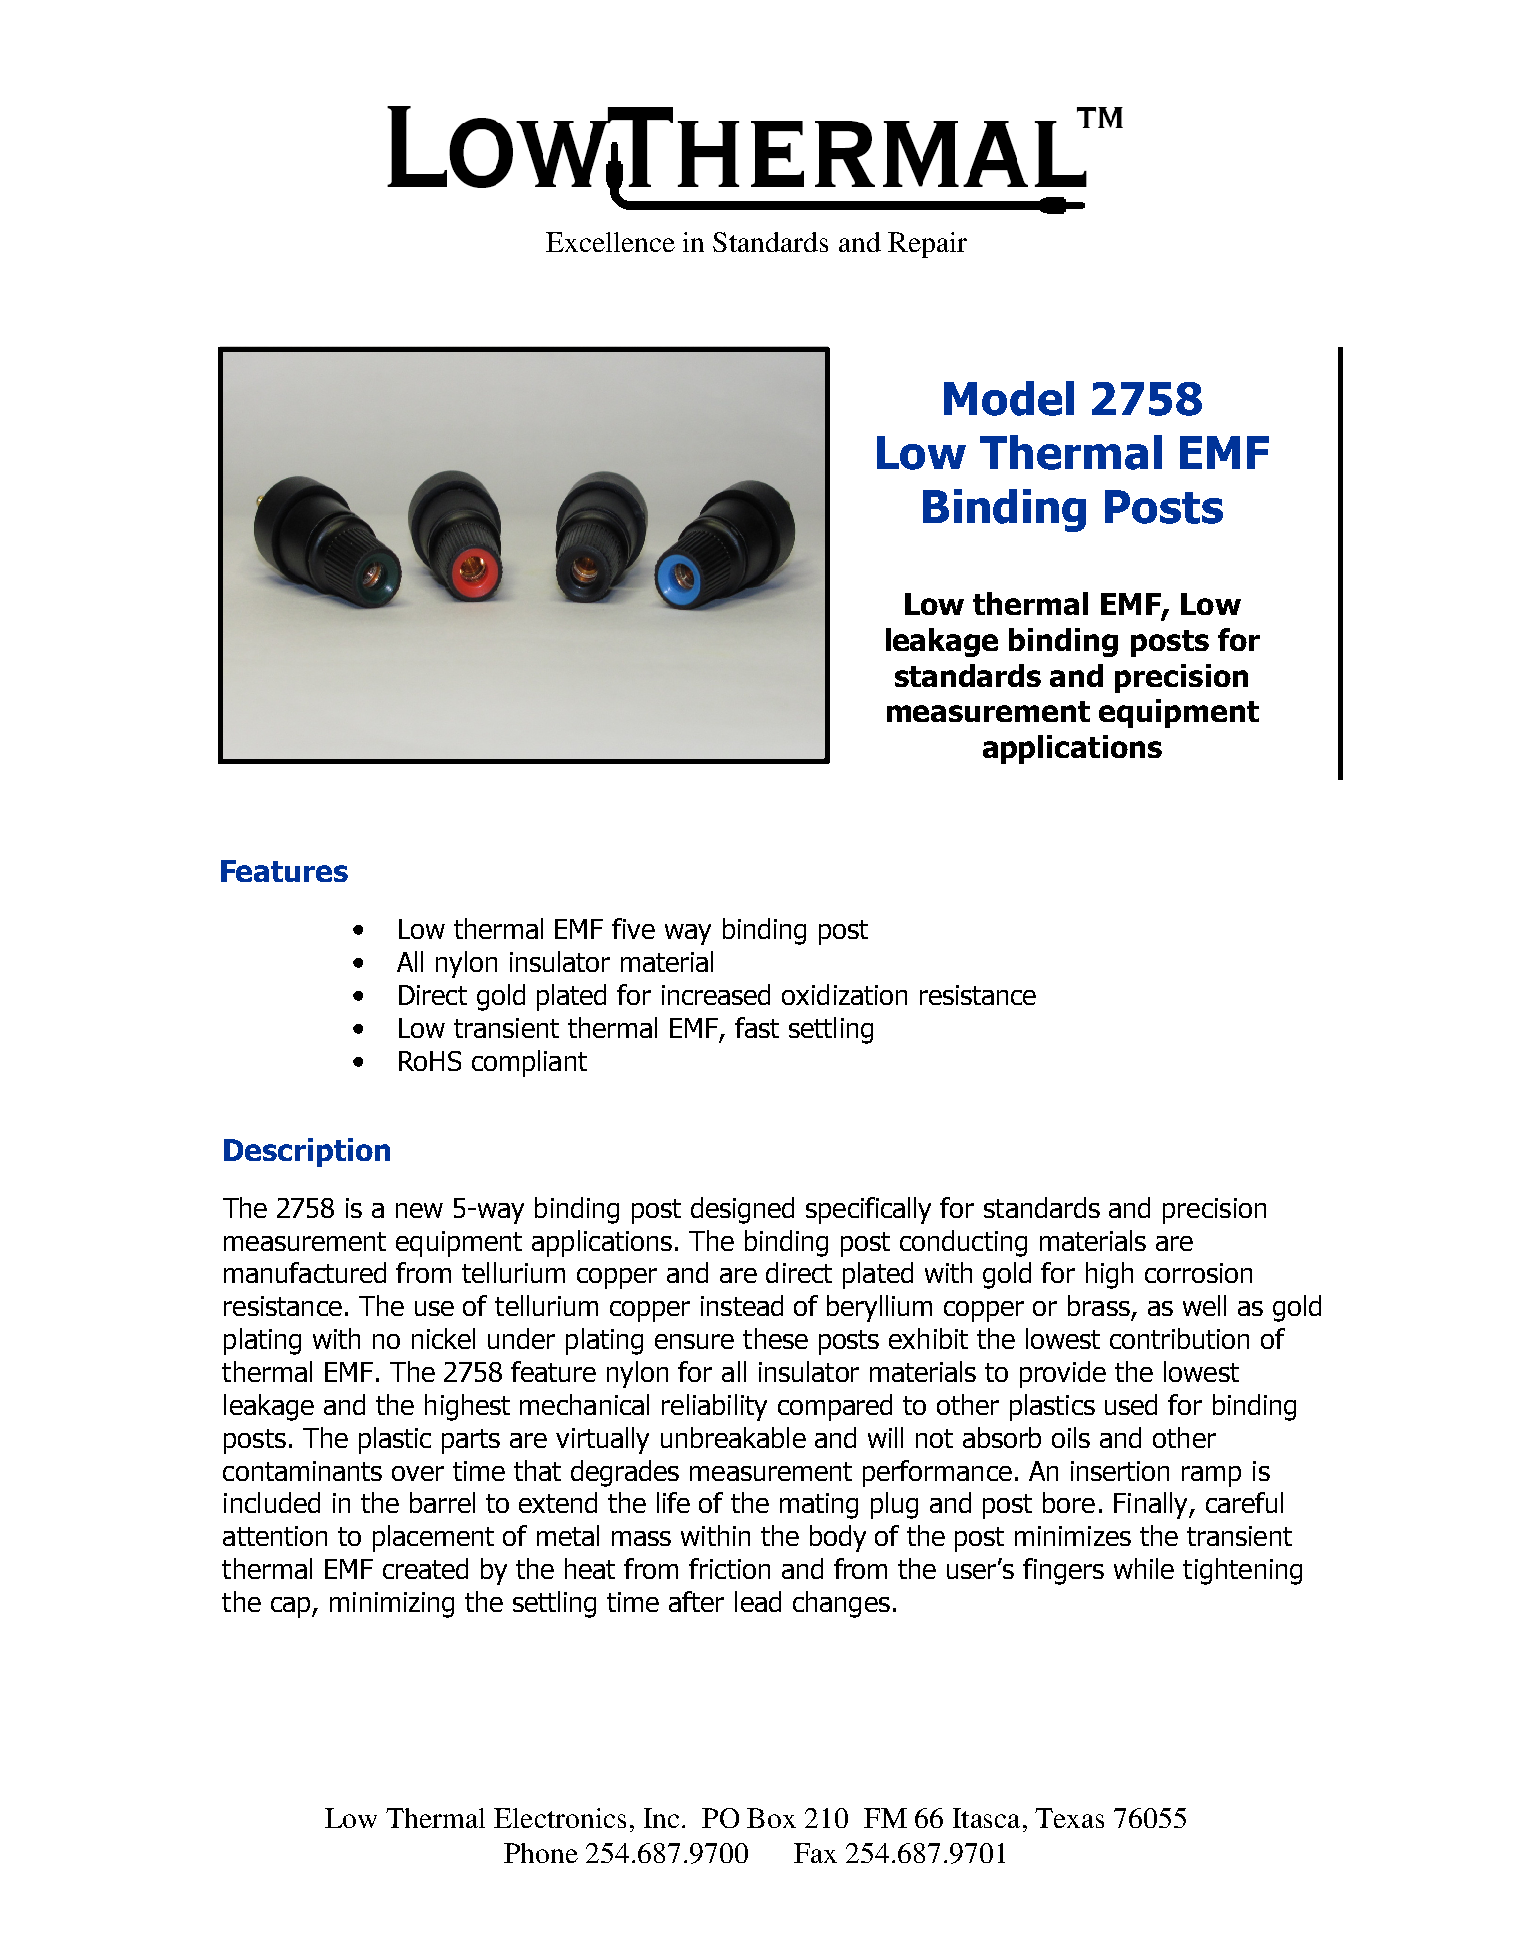 This screenshot has height=1959, width=1513. I want to click on Phone, so click(541, 1853).
